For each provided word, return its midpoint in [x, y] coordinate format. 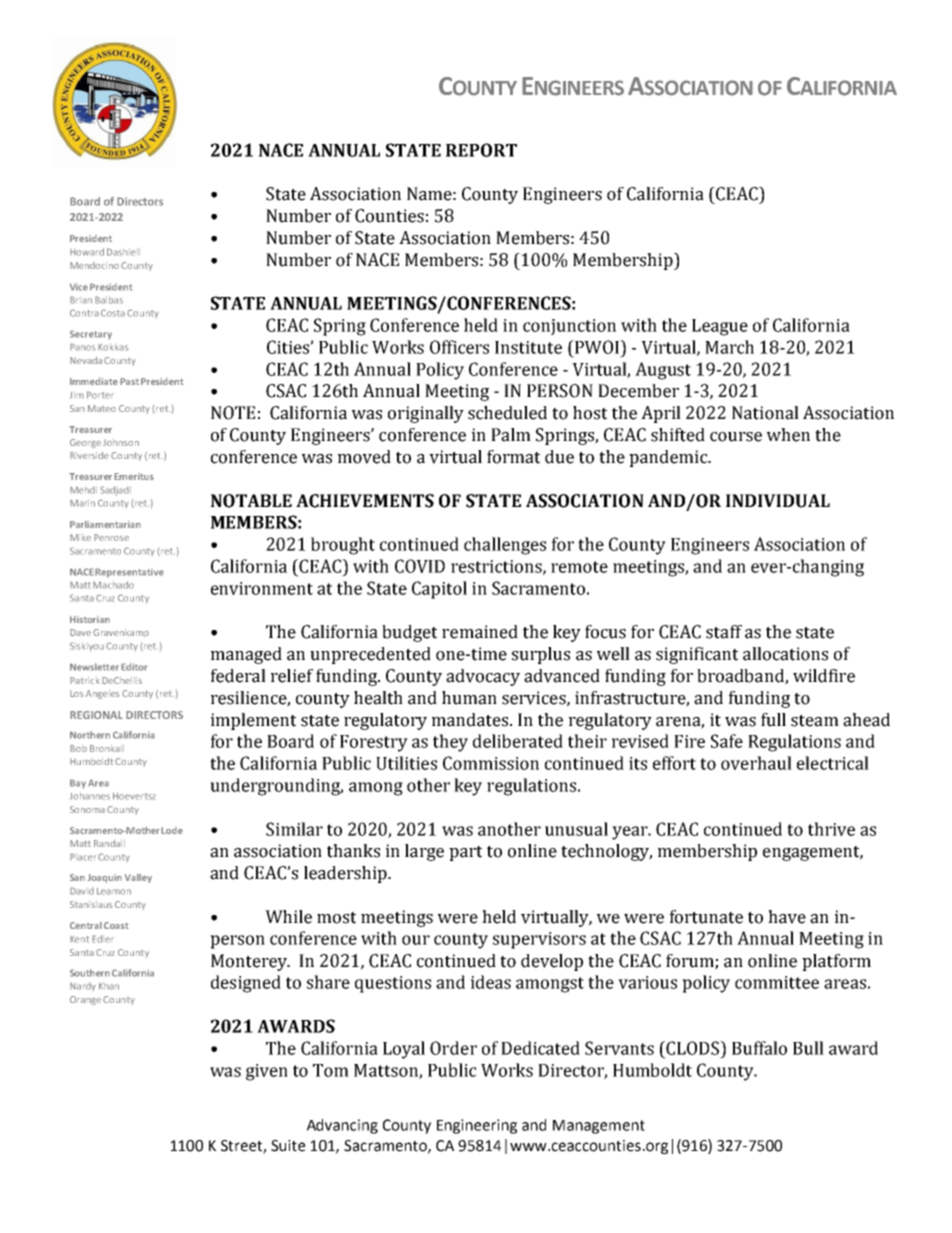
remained [480, 632]
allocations [785, 654]
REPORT [481, 150]
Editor [134, 667]
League [720, 327]
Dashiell [123, 252]
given [267, 1072]
